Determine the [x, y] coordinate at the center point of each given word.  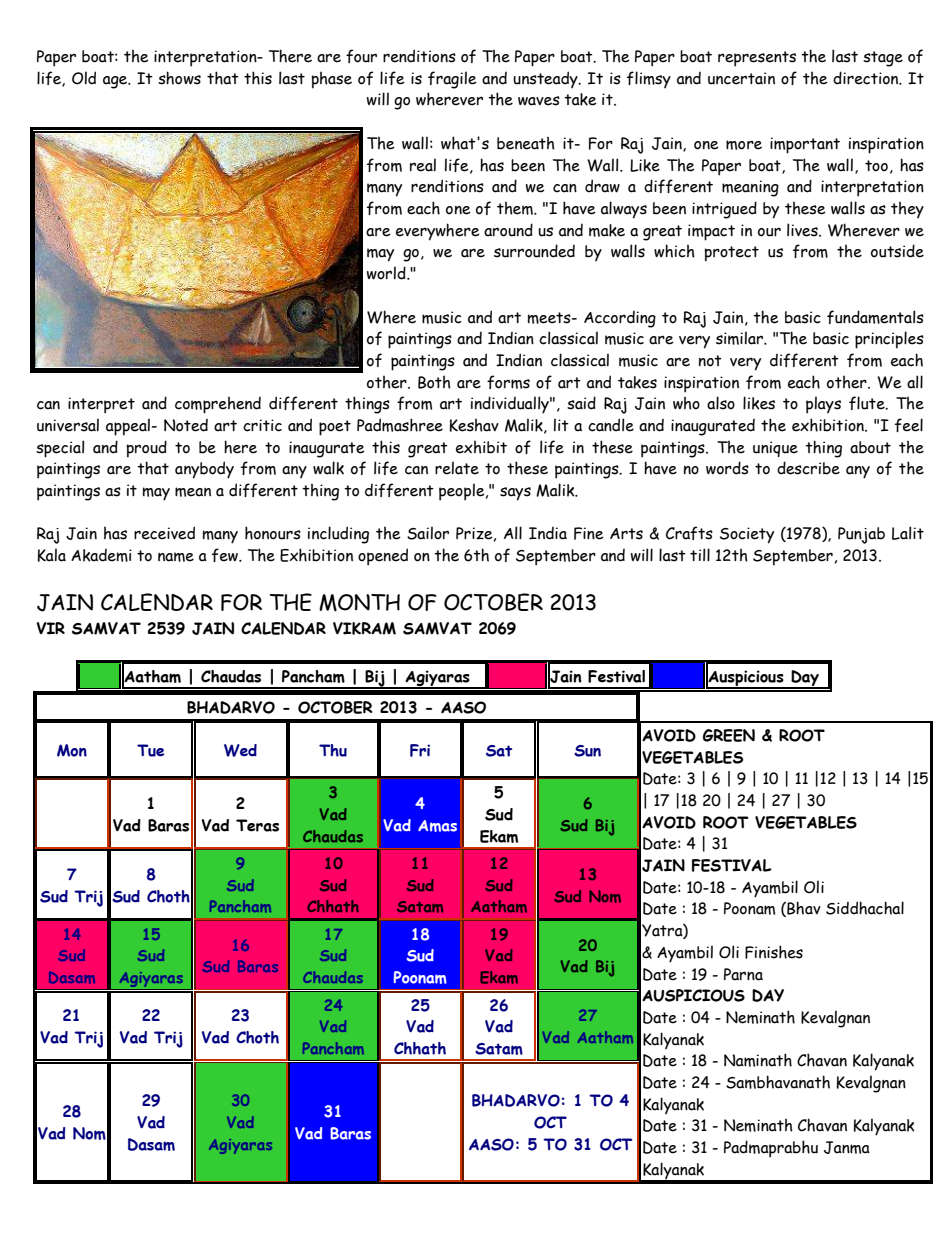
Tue [150, 750]
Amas [437, 826]
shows [179, 78]
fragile [452, 80]
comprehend [218, 405]
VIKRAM [364, 628]
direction [867, 78]
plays [823, 405]
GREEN [729, 735]
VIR [50, 628]
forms [508, 382]
